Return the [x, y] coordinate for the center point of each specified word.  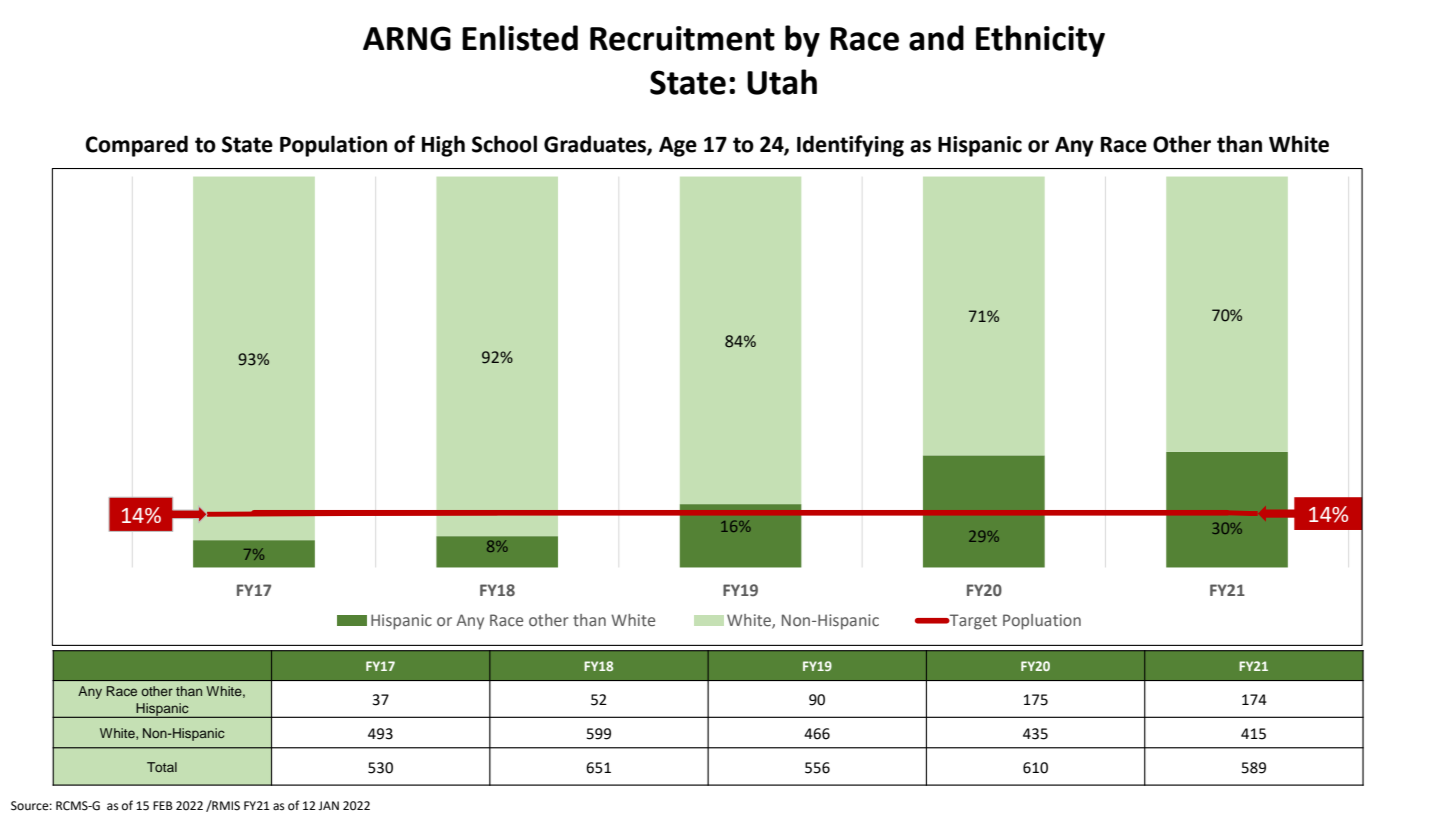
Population [333, 146]
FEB [163, 805]
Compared [137, 146]
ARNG [407, 38]
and [936, 38]
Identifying [850, 146]
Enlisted [520, 38]
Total [162, 767]
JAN [328, 805]
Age [678, 147]
